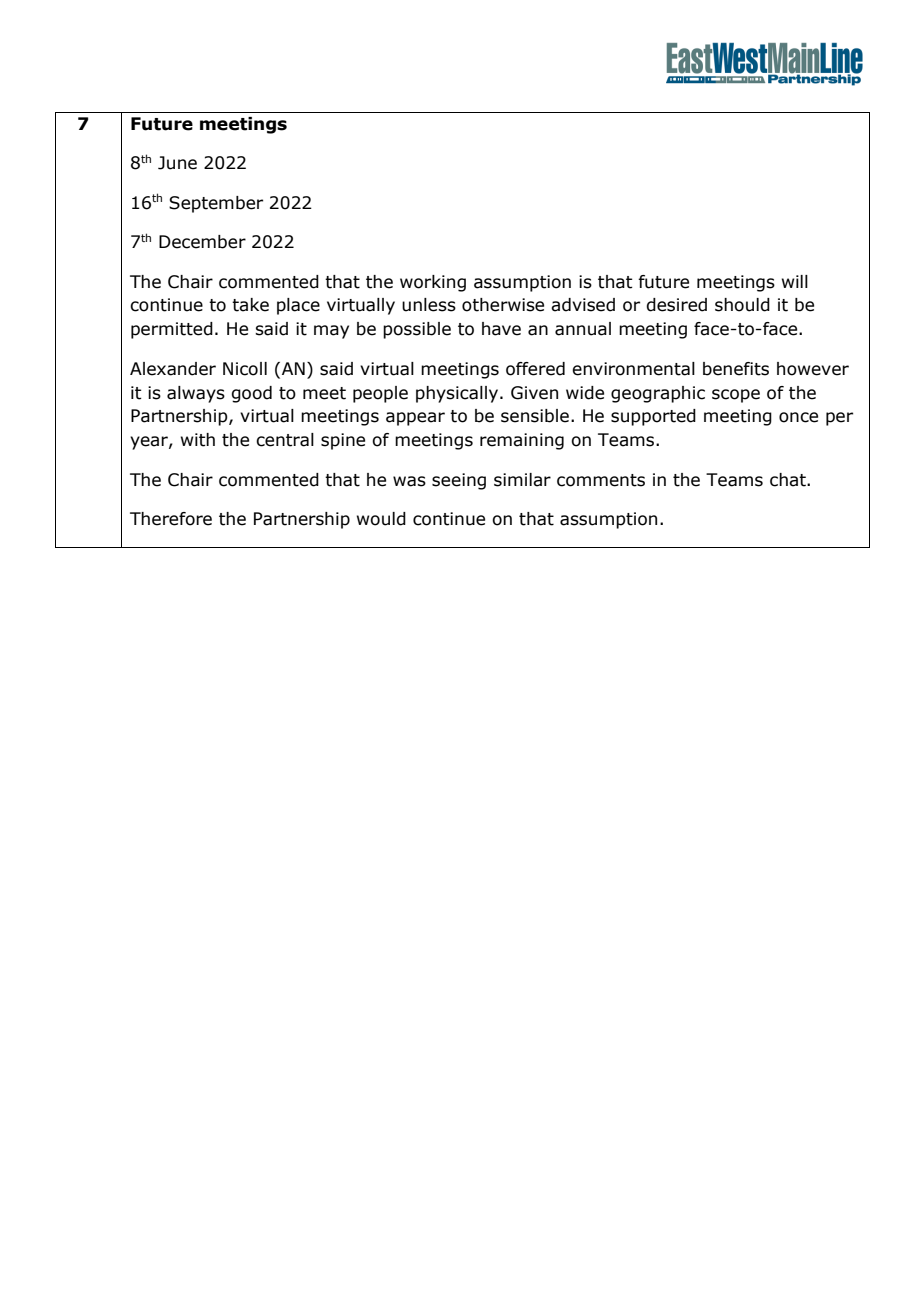  Describe the element at coordinates (250, 305) in the document. I see `take` at that location.
